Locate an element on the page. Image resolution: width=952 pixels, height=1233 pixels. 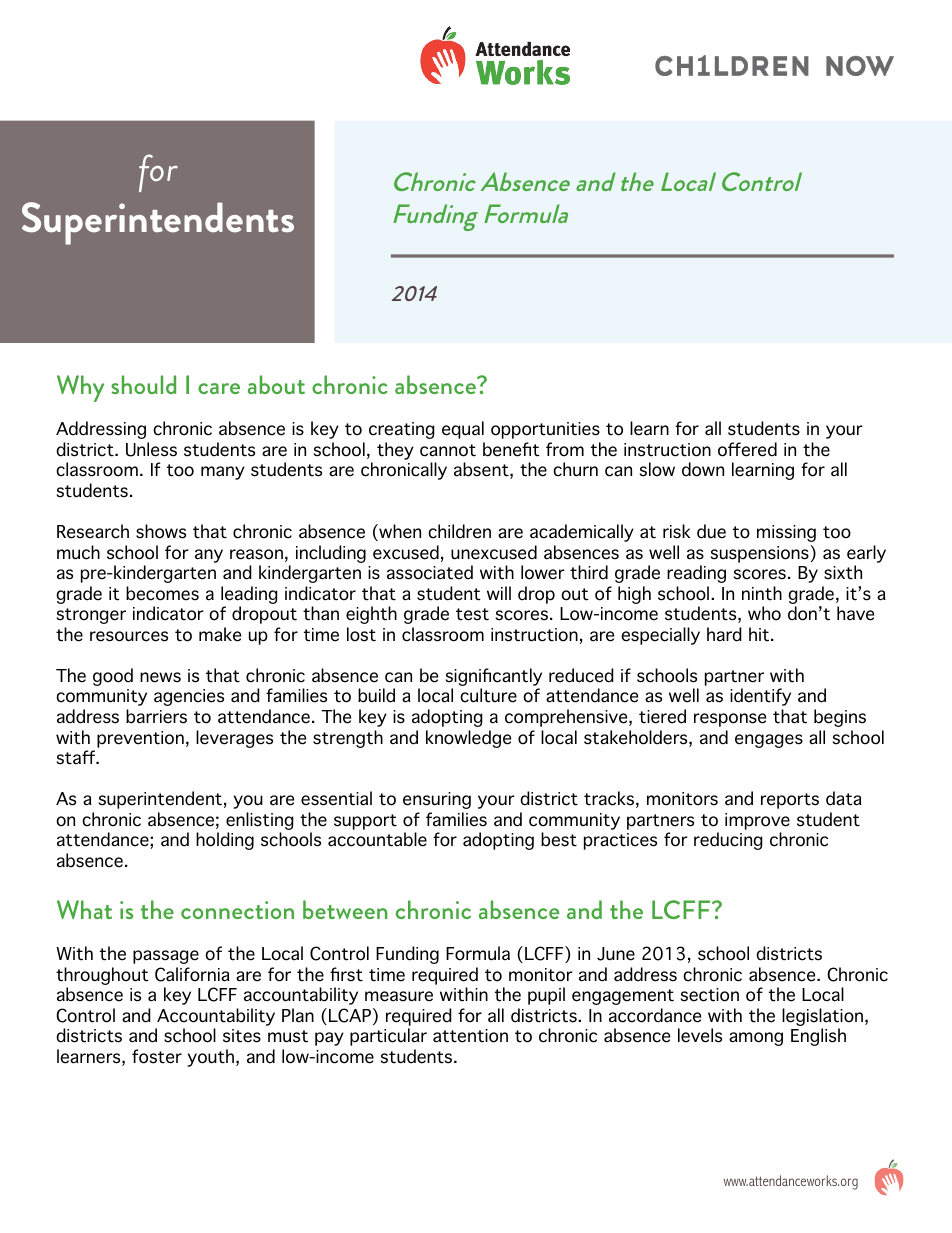
should is located at coordinates (143, 384).
